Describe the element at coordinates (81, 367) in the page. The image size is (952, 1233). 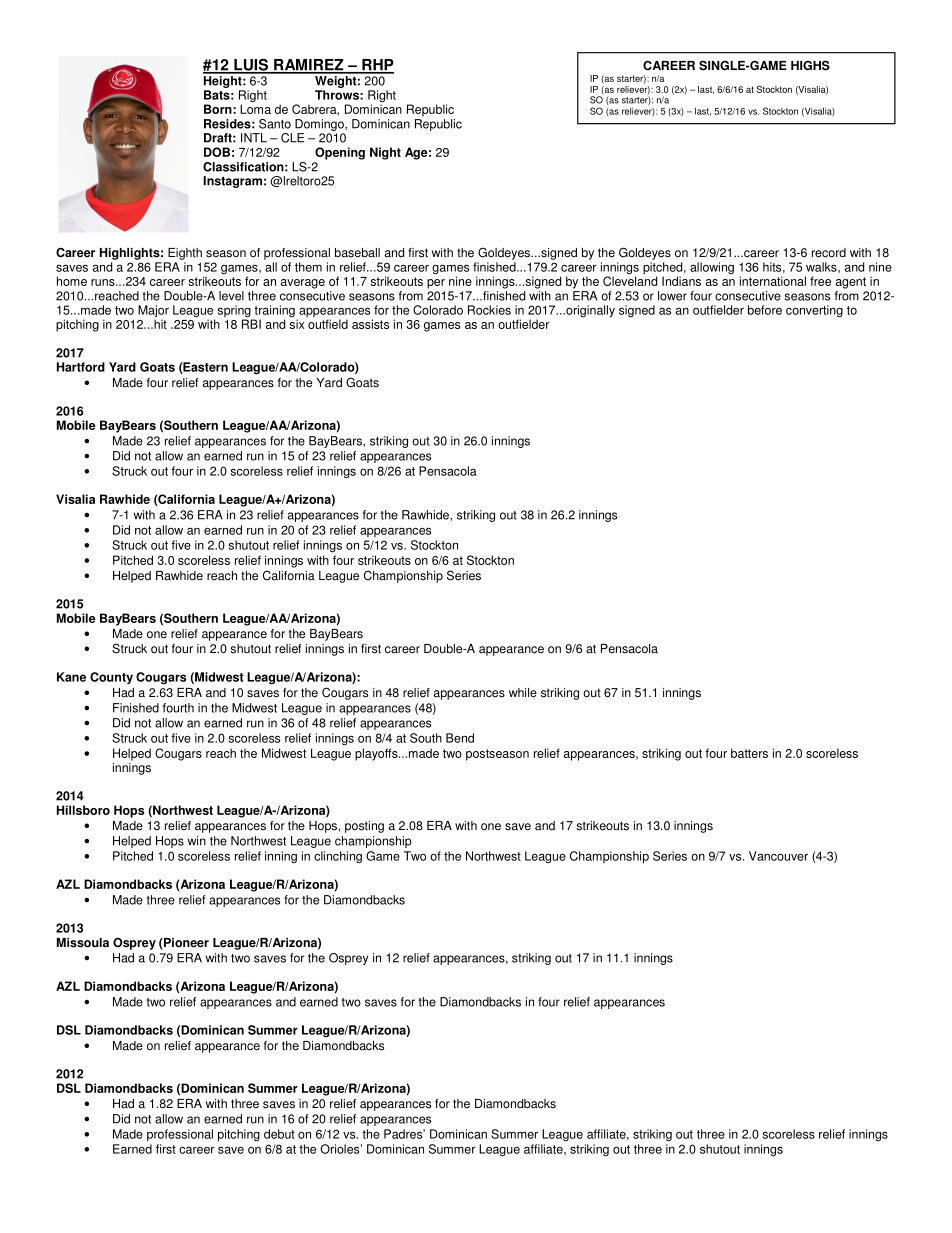
I see `Hartford` at that location.
